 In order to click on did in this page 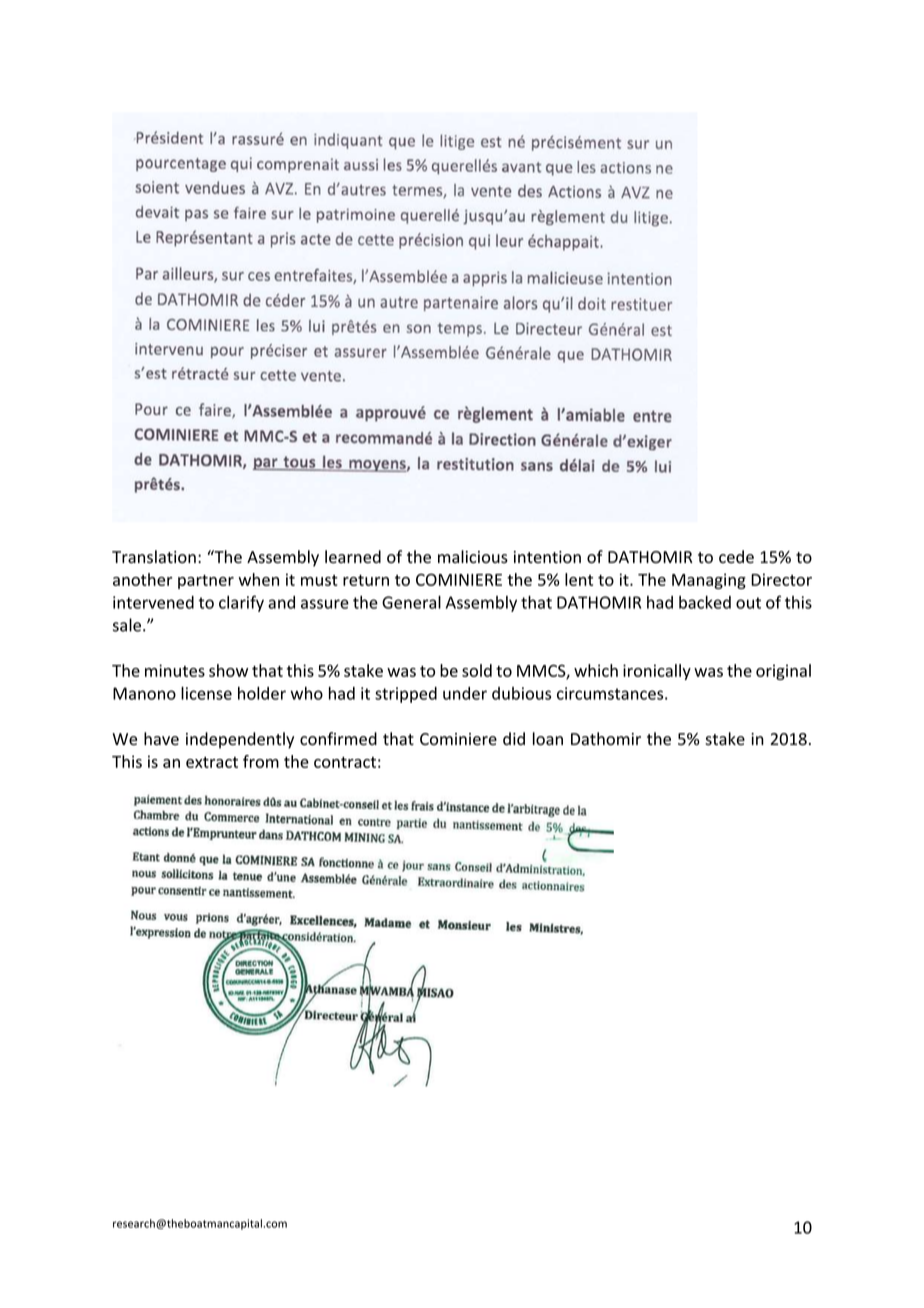, I will do `click(514, 739)`.
